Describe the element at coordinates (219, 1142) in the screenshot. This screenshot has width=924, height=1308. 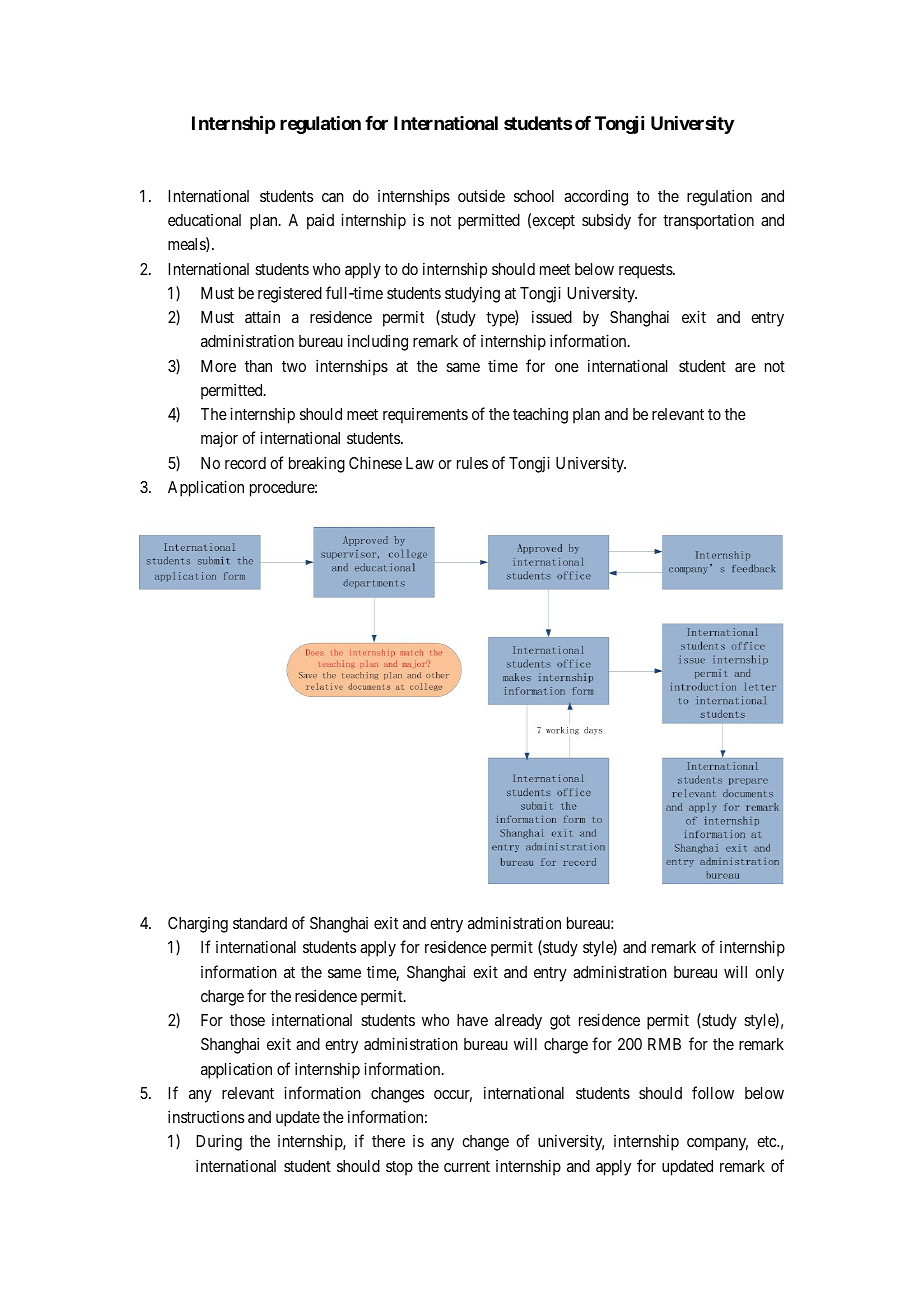
I see `During` at that location.
